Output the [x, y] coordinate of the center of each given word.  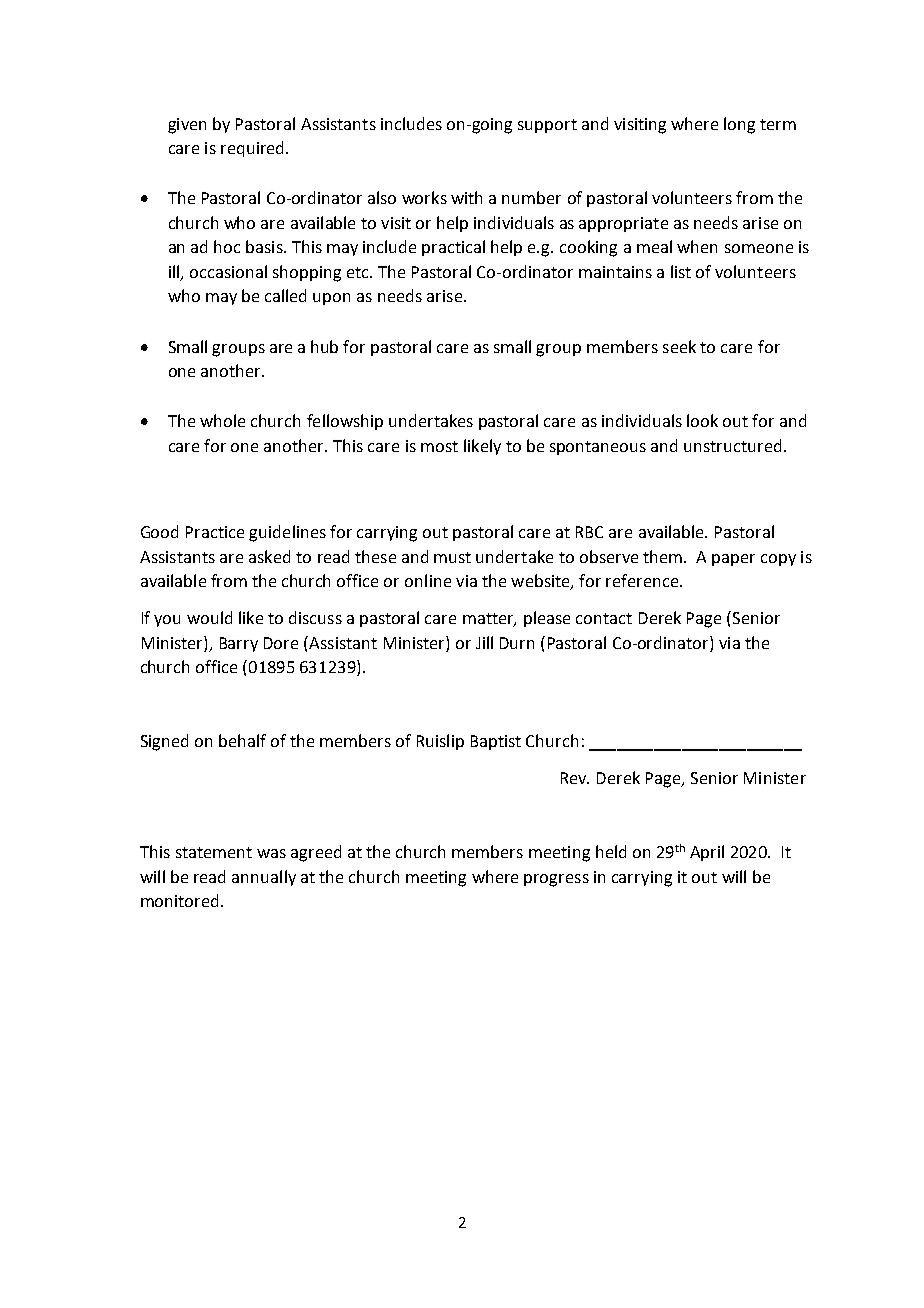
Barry [239, 644]
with [466, 197]
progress [556, 880]
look [702, 420]
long [739, 125]
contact [604, 618]
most [439, 446]
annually [264, 878]
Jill [484, 642]
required [252, 149]
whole [222, 420]
